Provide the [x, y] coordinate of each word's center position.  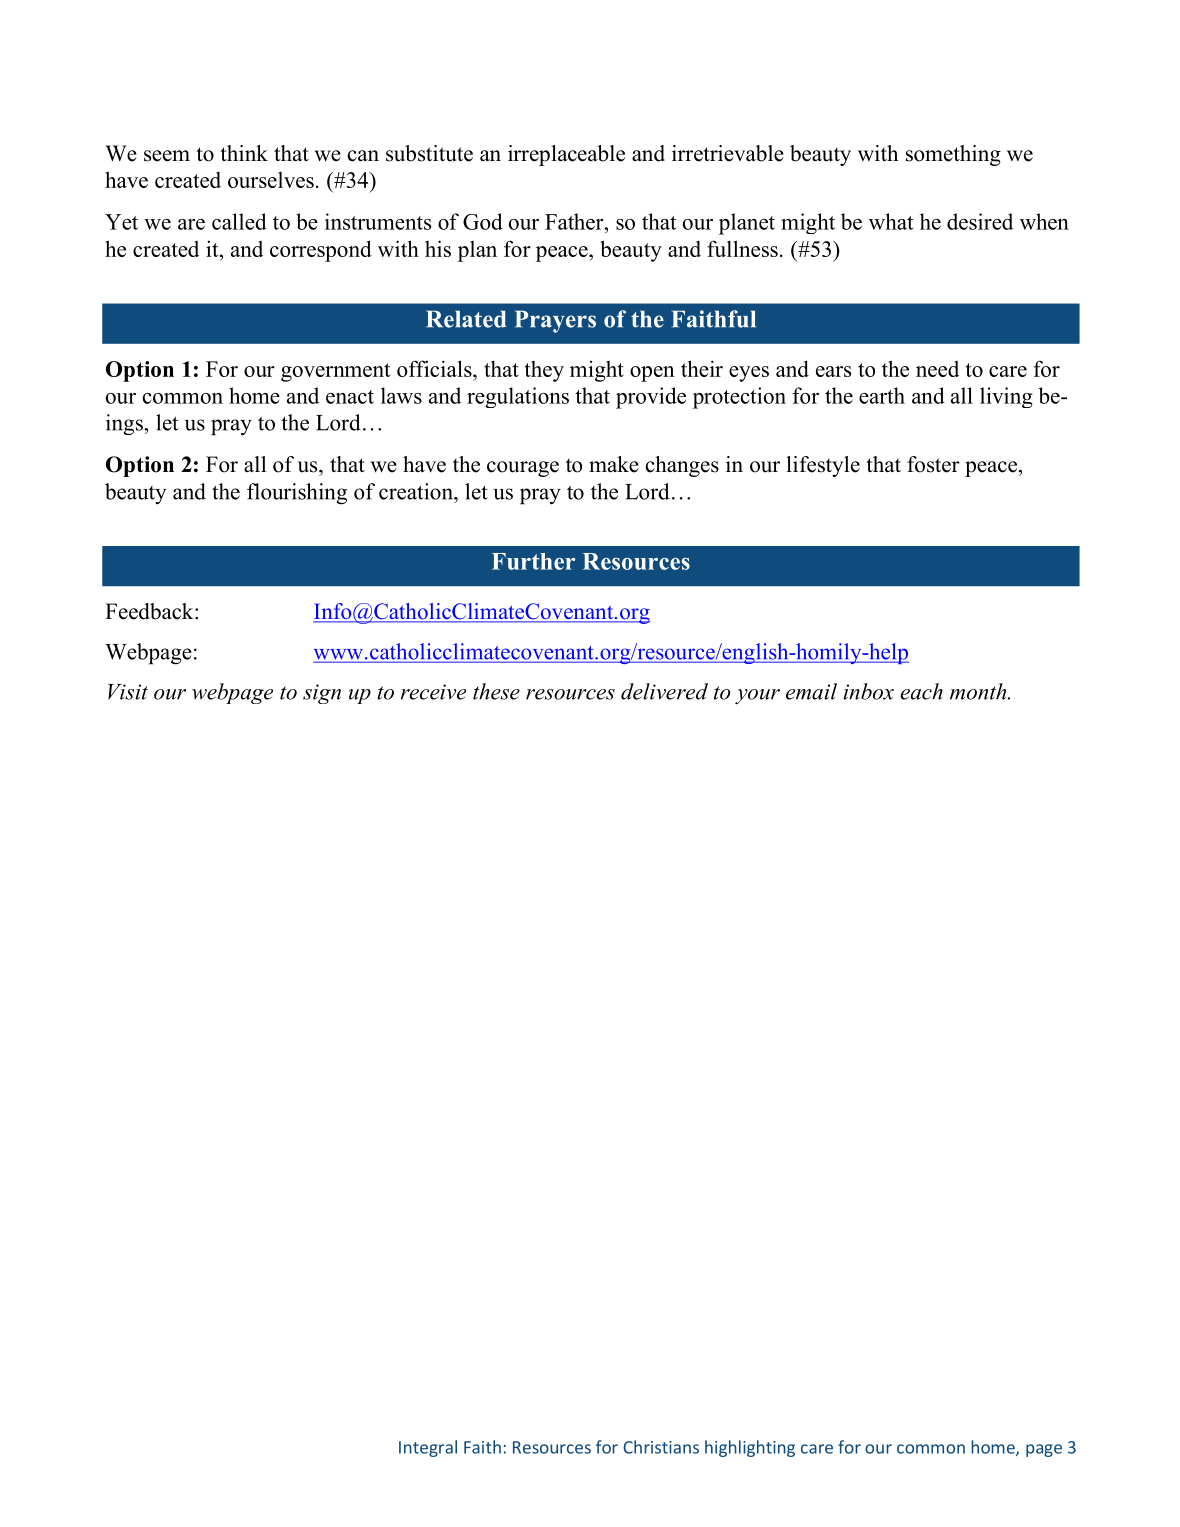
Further [533, 561]
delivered [664, 691]
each [921, 691]
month [979, 691]
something [953, 155]
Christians [661, 1447]
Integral [428, 1448]
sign [322, 694]
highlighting [750, 1448]
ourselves [271, 180]
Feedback [150, 611]
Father [575, 221]
